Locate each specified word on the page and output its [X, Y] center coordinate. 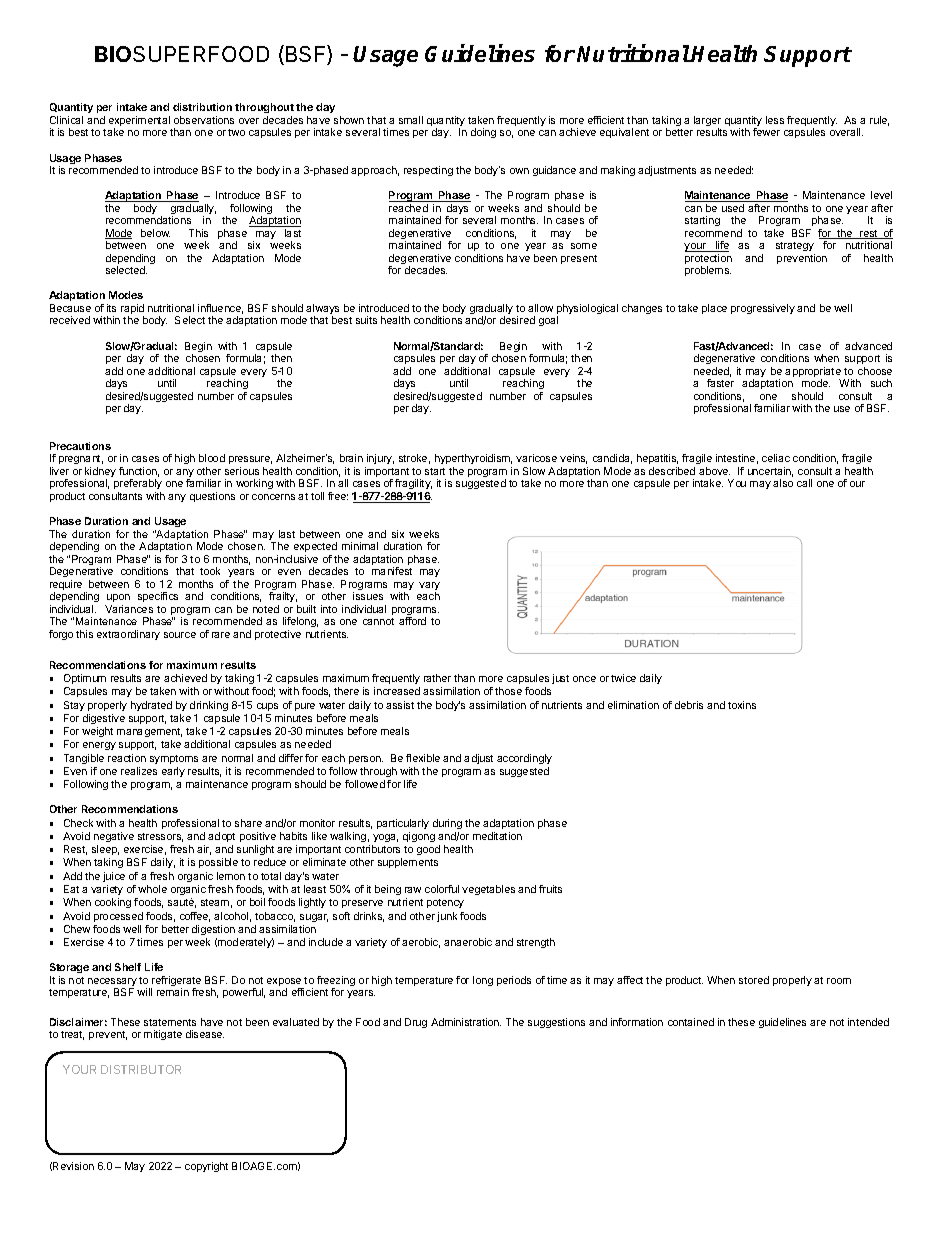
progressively [763, 309]
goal [548, 321]
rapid [132, 310]
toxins [742, 705]
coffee [195, 917]
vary [429, 587]
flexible [423, 758]
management [149, 732]
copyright [206, 1167]
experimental [139, 122]
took [210, 571]
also [783, 483]
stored [754, 980]
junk [447, 917]
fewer [766, 132]
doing [483, 133]
